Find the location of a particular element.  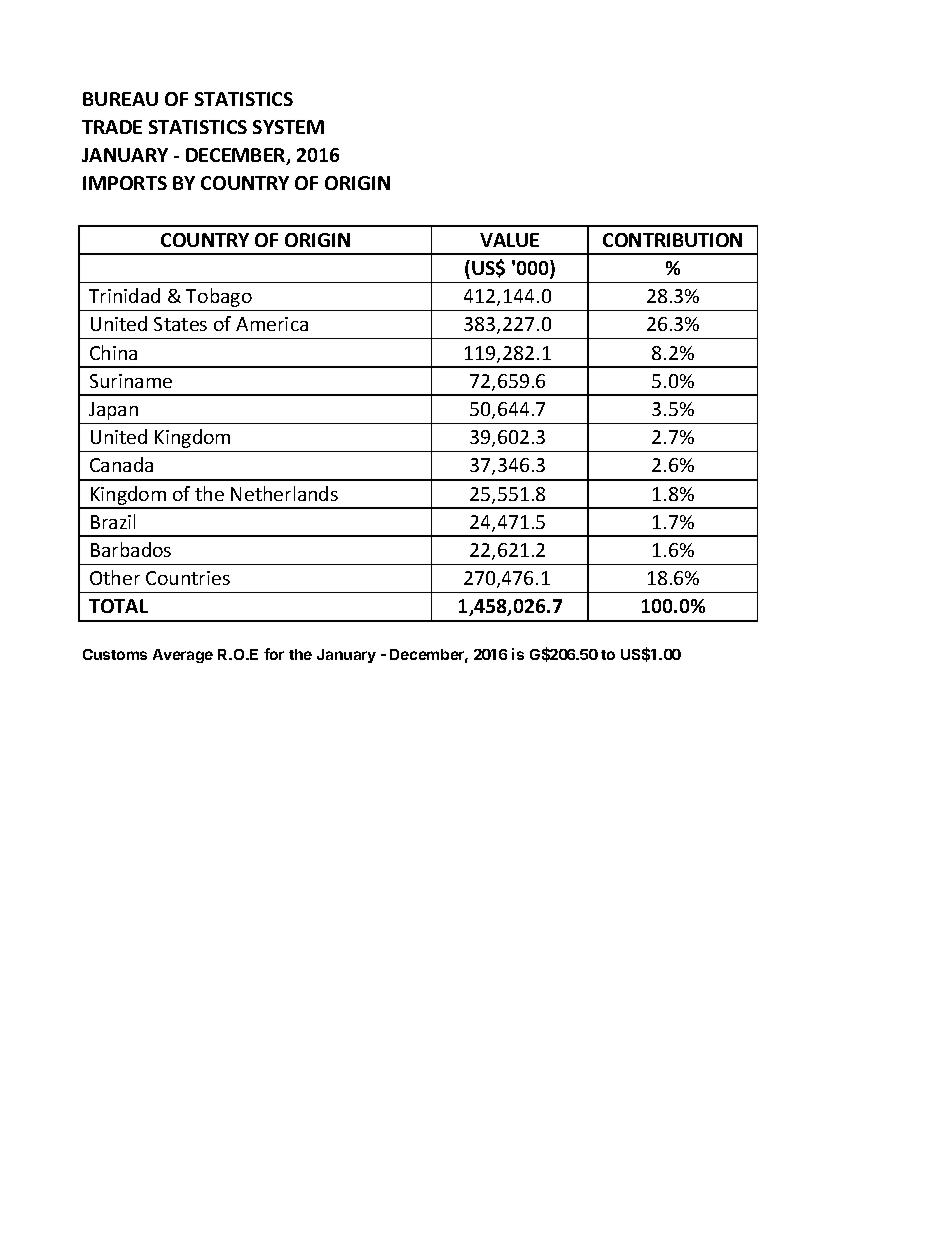

America is located at coordinates (272, 324).
